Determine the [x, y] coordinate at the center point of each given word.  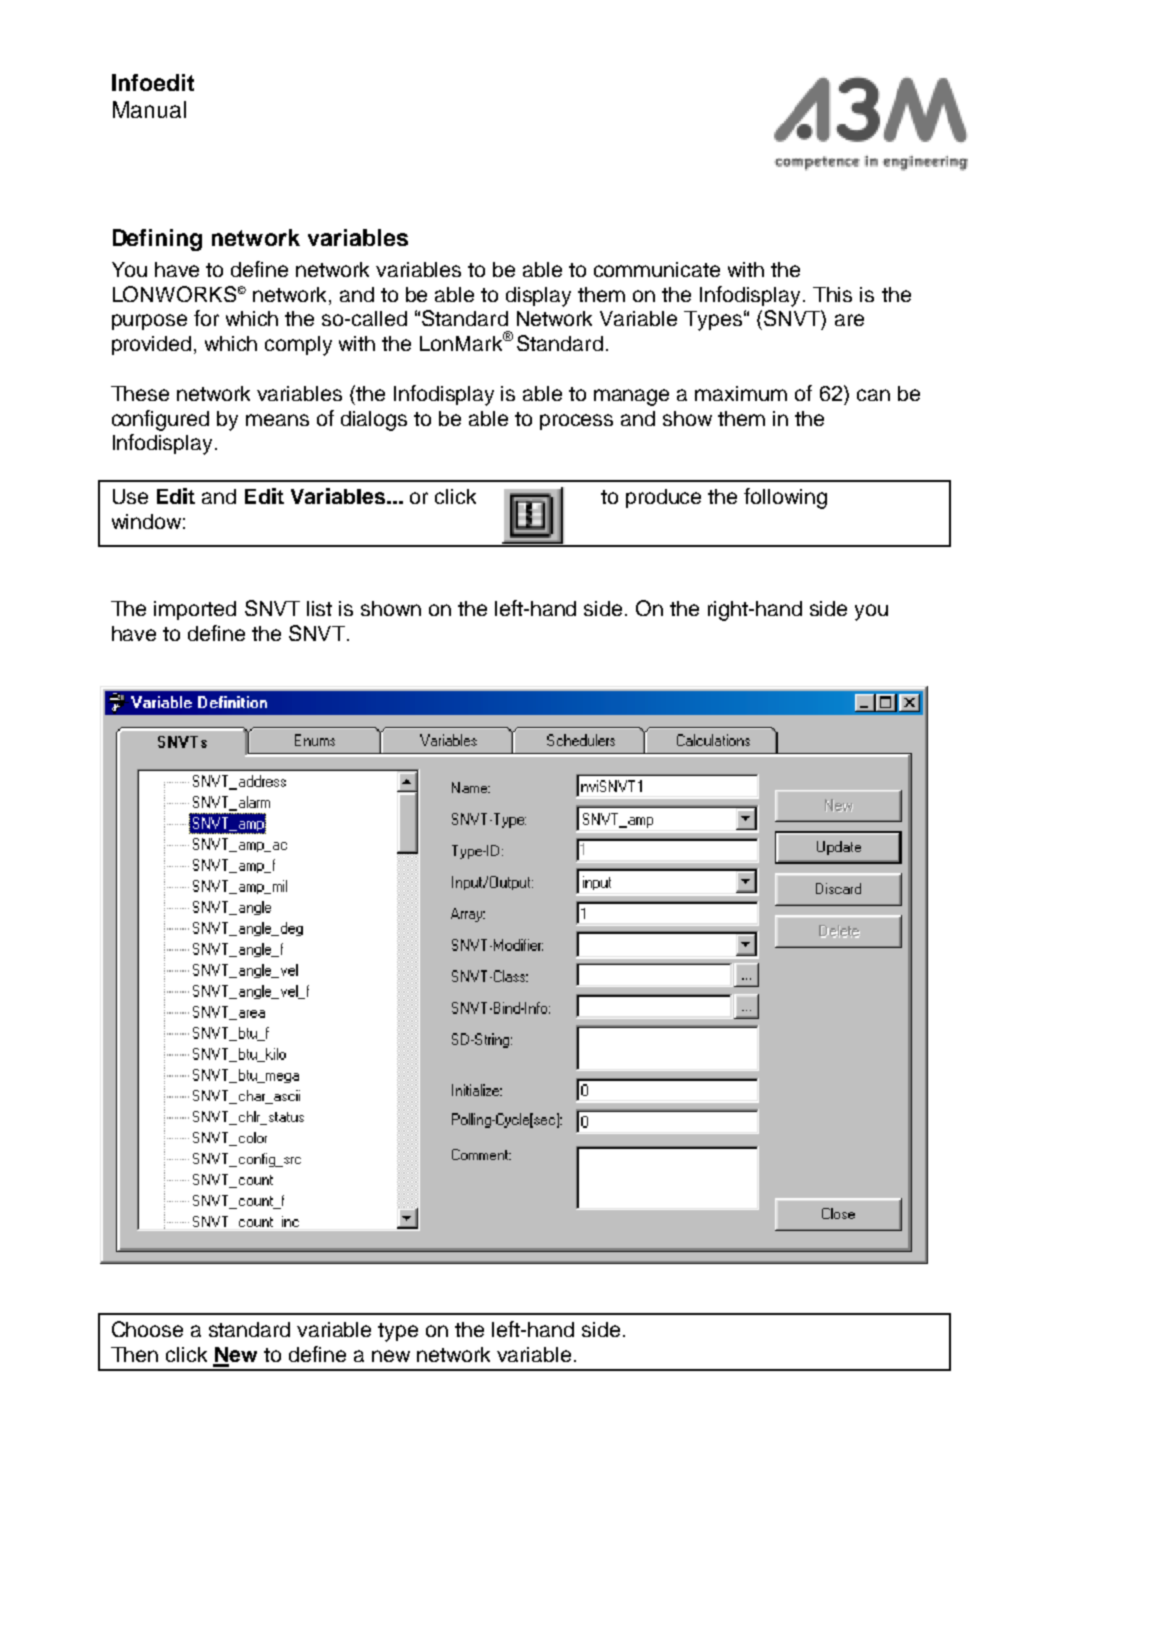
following [785, 498]
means [277, 420]
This [832, 294]
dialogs [374, 421]
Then [134, 1354]
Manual [149, 109]
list [319, 608]
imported [195, 610]
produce [663, 498]
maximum [741, 393]
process [576, 422]
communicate [657, 269]
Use [130, 496]
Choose [147, 1329]
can [873, 395]
